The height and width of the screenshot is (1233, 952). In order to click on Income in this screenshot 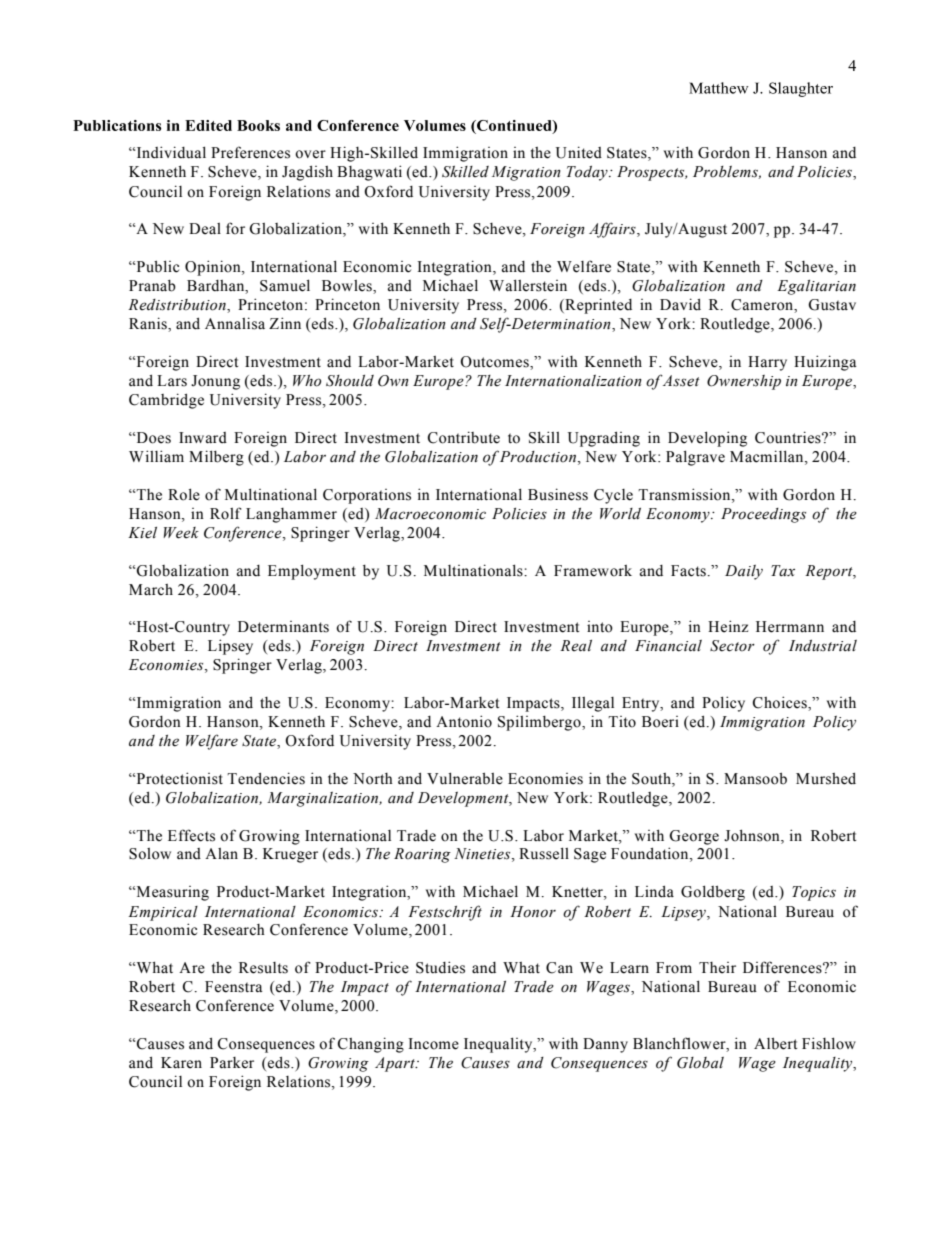, I will do `click(433, 1044)`.
